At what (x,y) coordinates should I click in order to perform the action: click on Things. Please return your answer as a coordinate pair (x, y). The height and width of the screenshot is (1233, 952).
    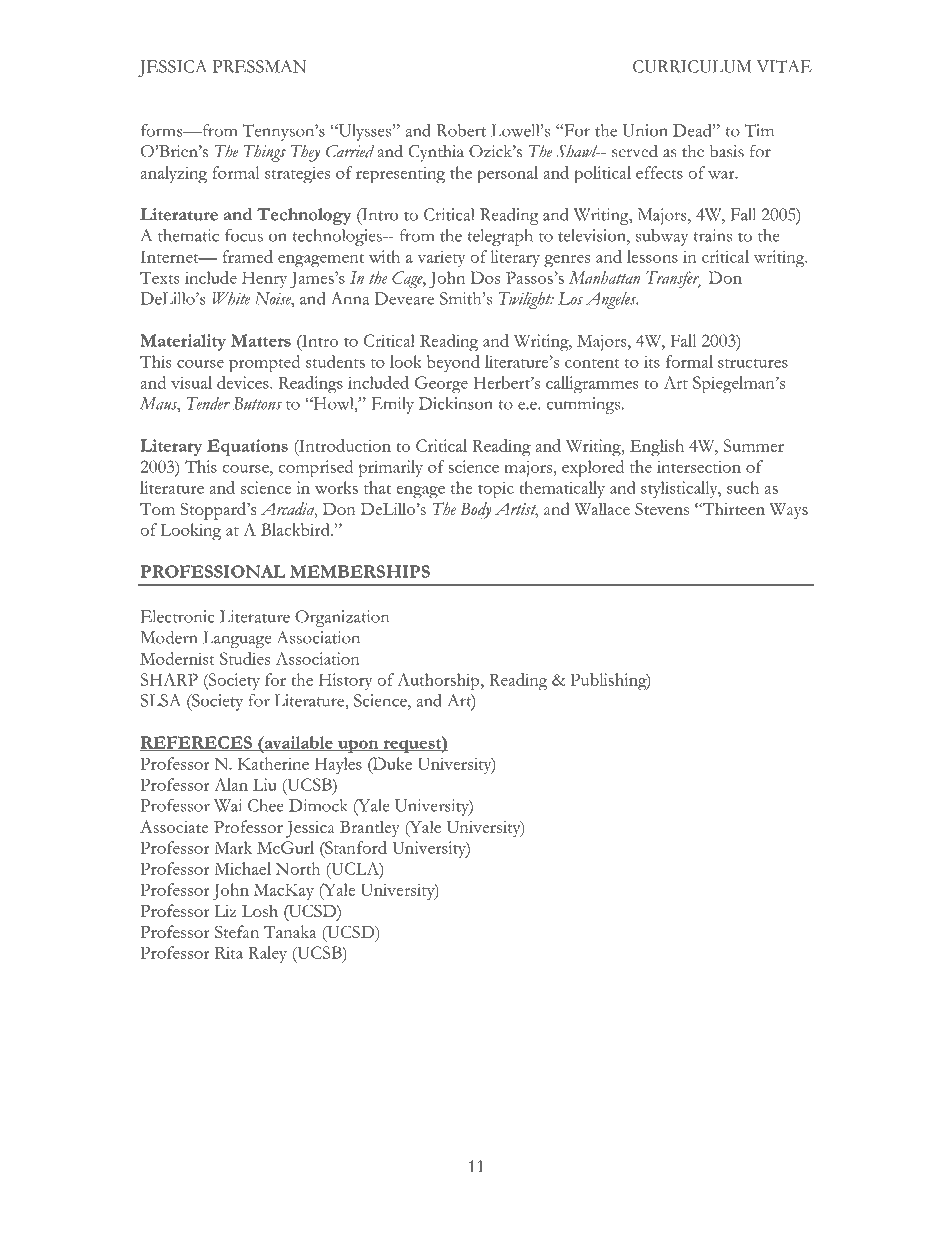
    Looking at the image, I should click on (265, 153).
